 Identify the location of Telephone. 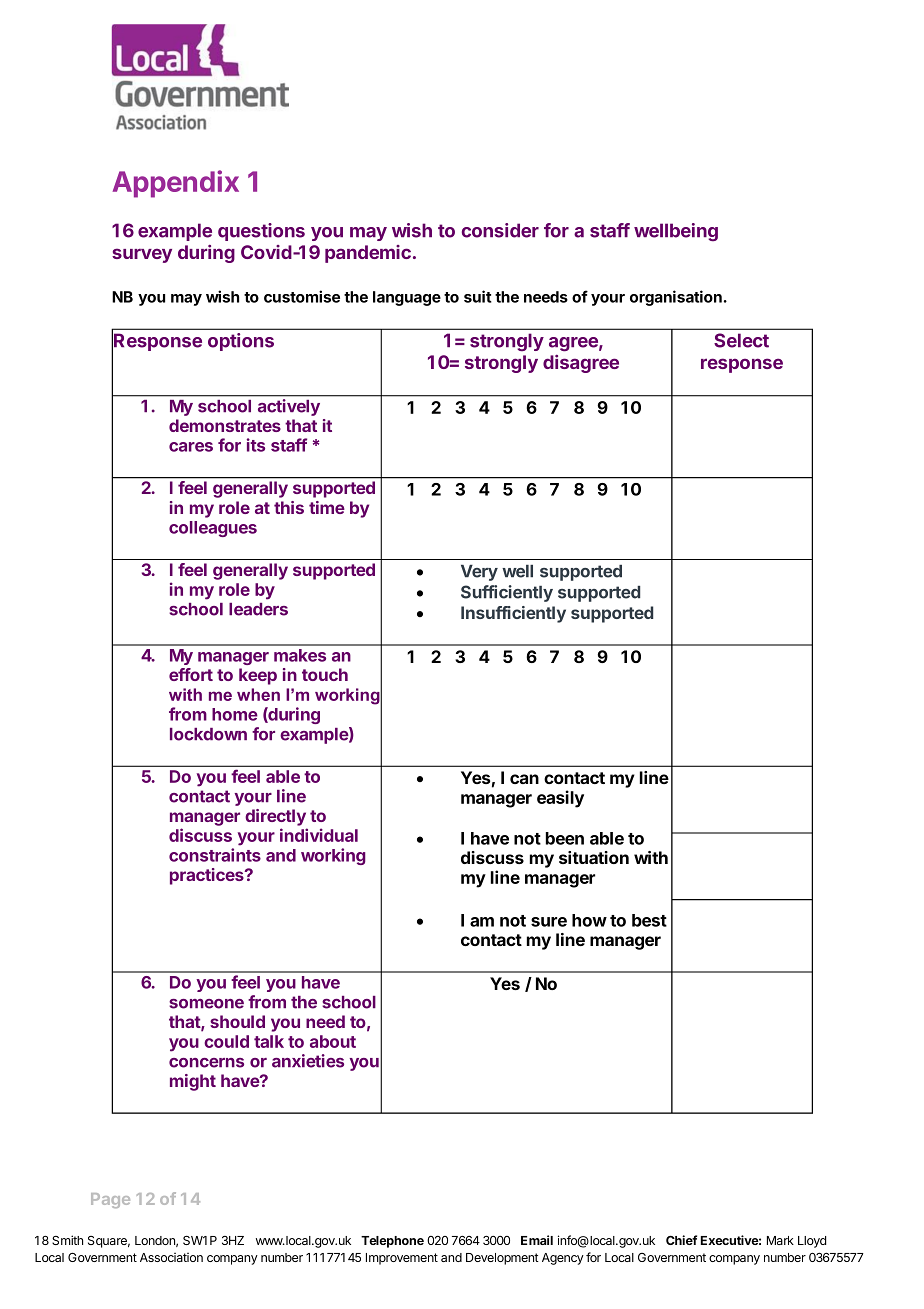
(392, 1242).
